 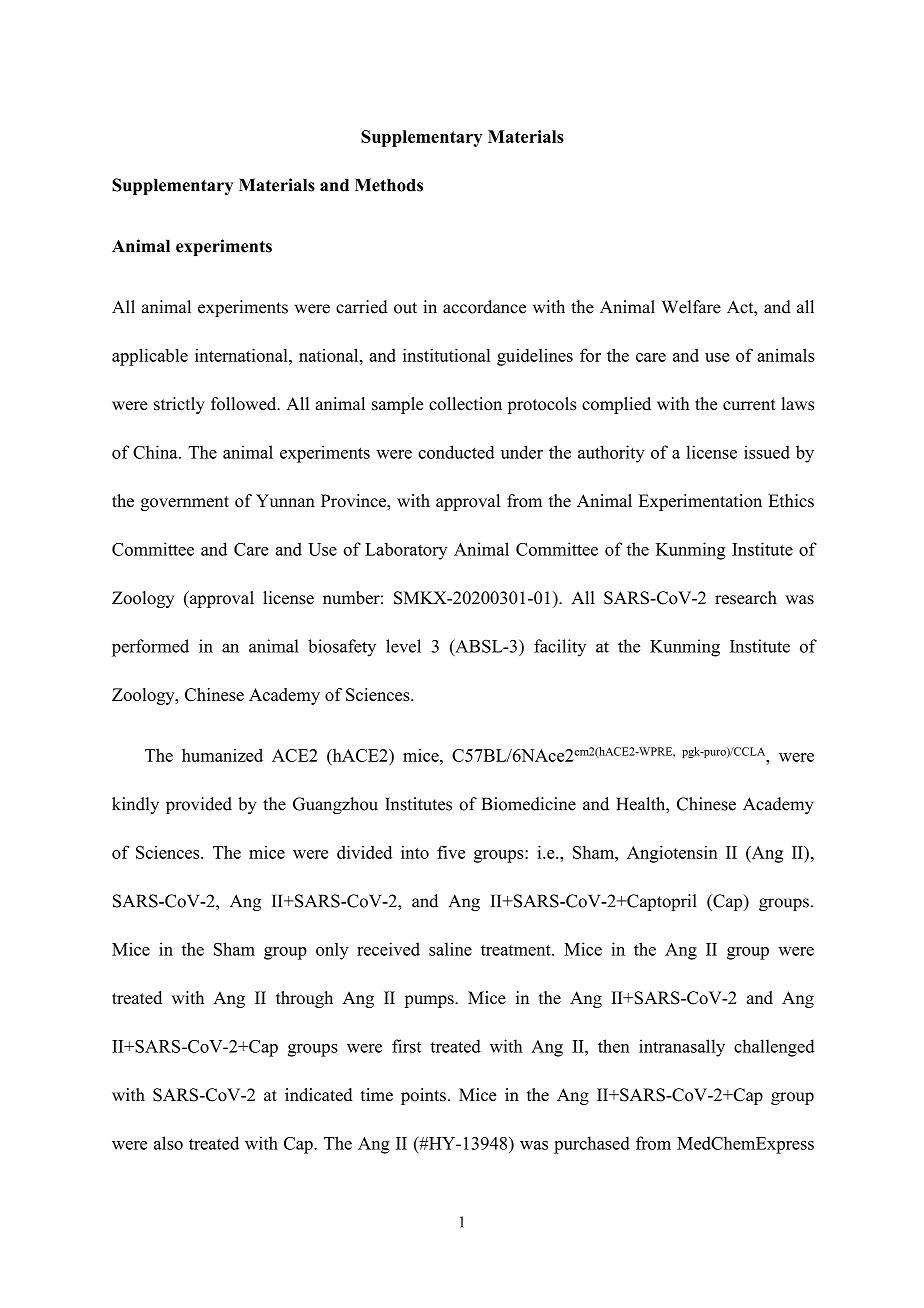 What do you see at coordinates (423, 1096) in the document?
I see `points` at bounding box center [423, 1096].
